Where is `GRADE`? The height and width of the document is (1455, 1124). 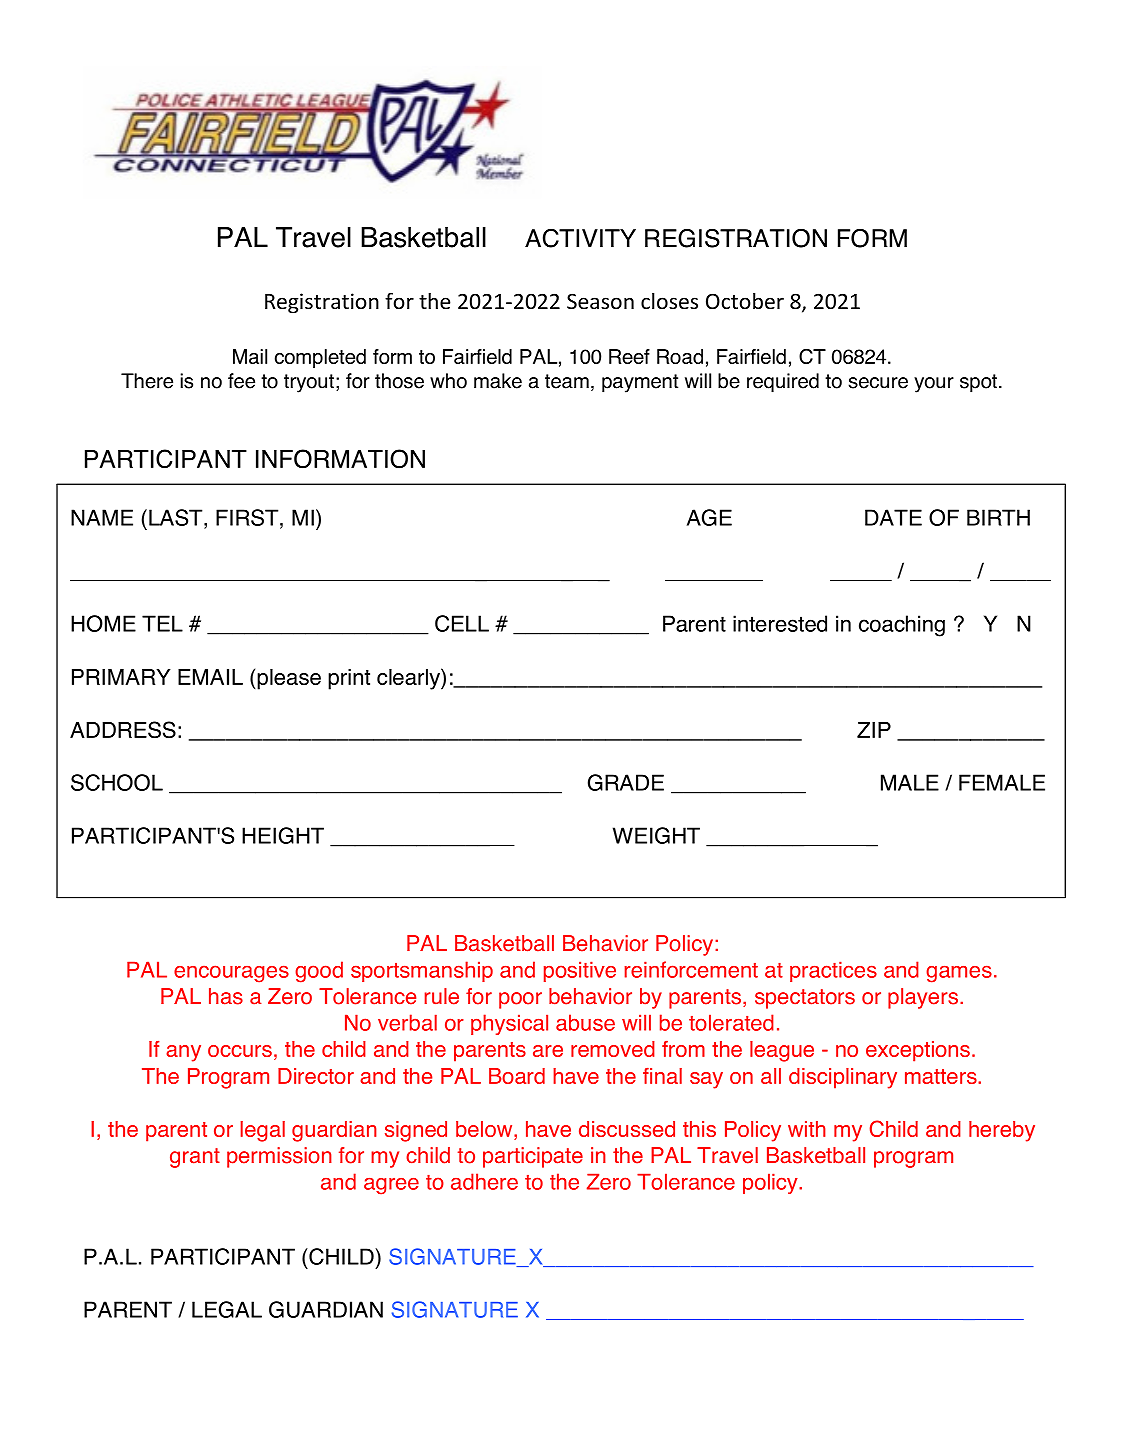
GRADE is located at coordinates (626, 782).
